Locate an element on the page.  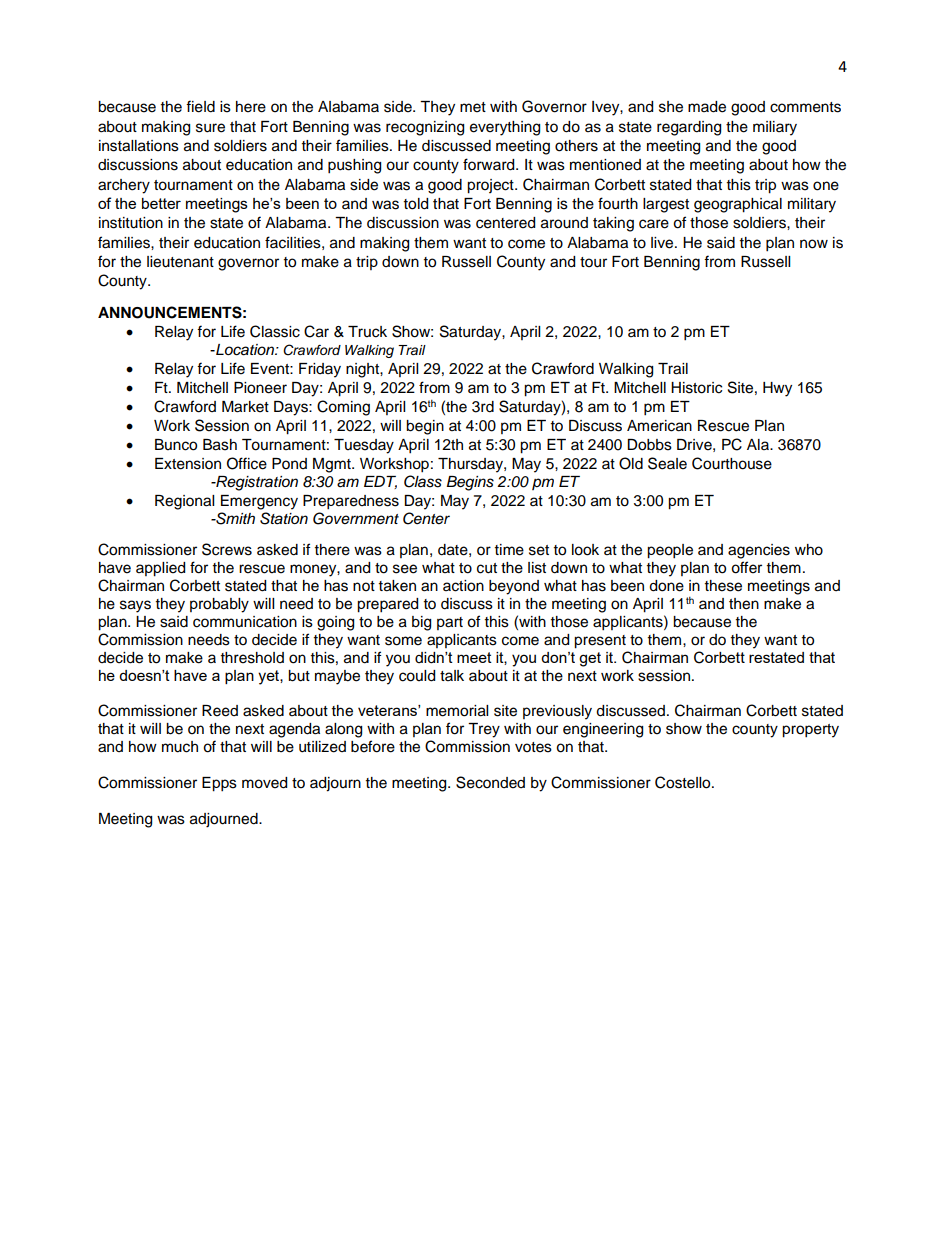
everything is located at coordinates (505, 128).
